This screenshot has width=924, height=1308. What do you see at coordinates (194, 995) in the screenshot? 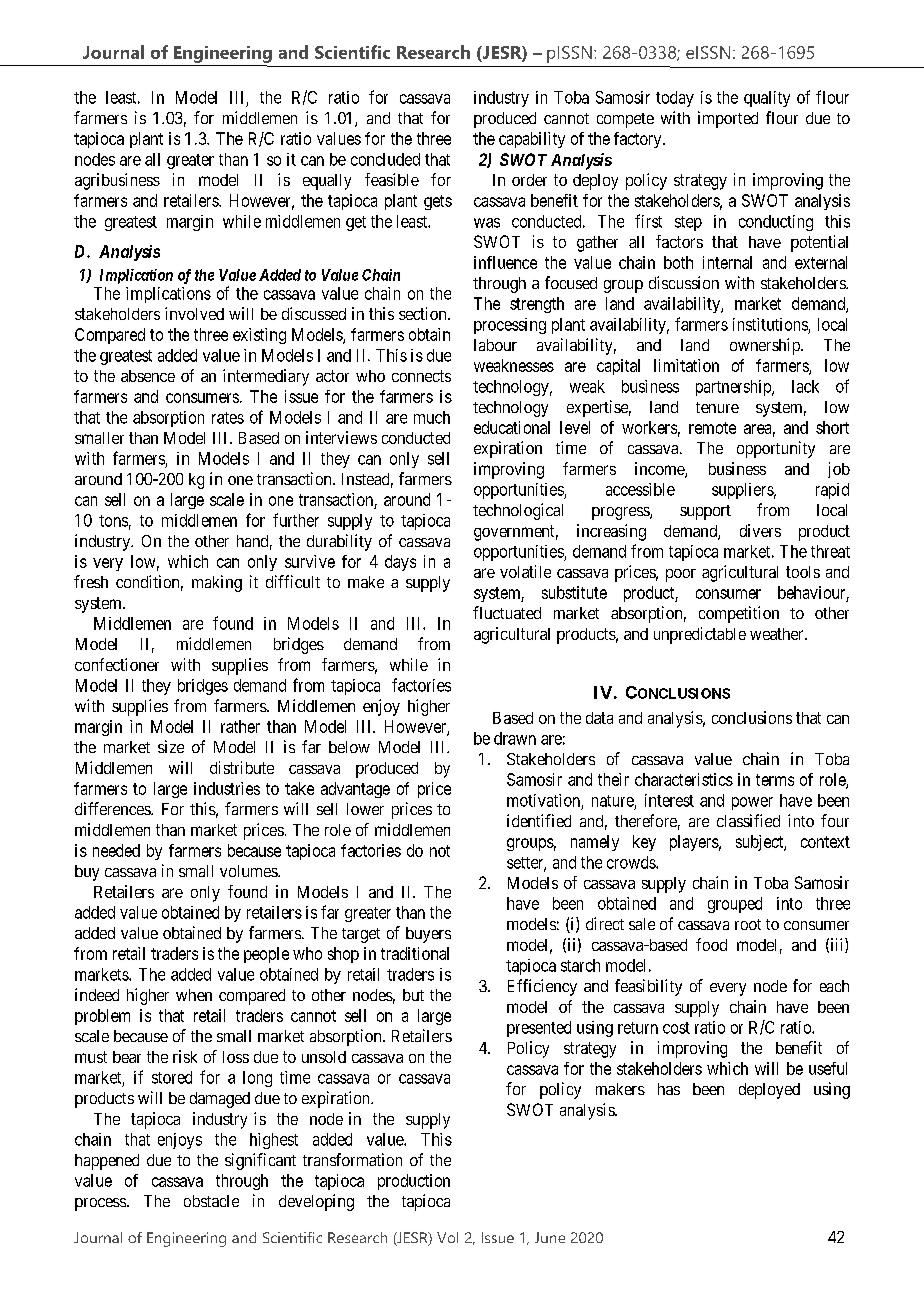
I see `when` at bounding box center [194, 995].
